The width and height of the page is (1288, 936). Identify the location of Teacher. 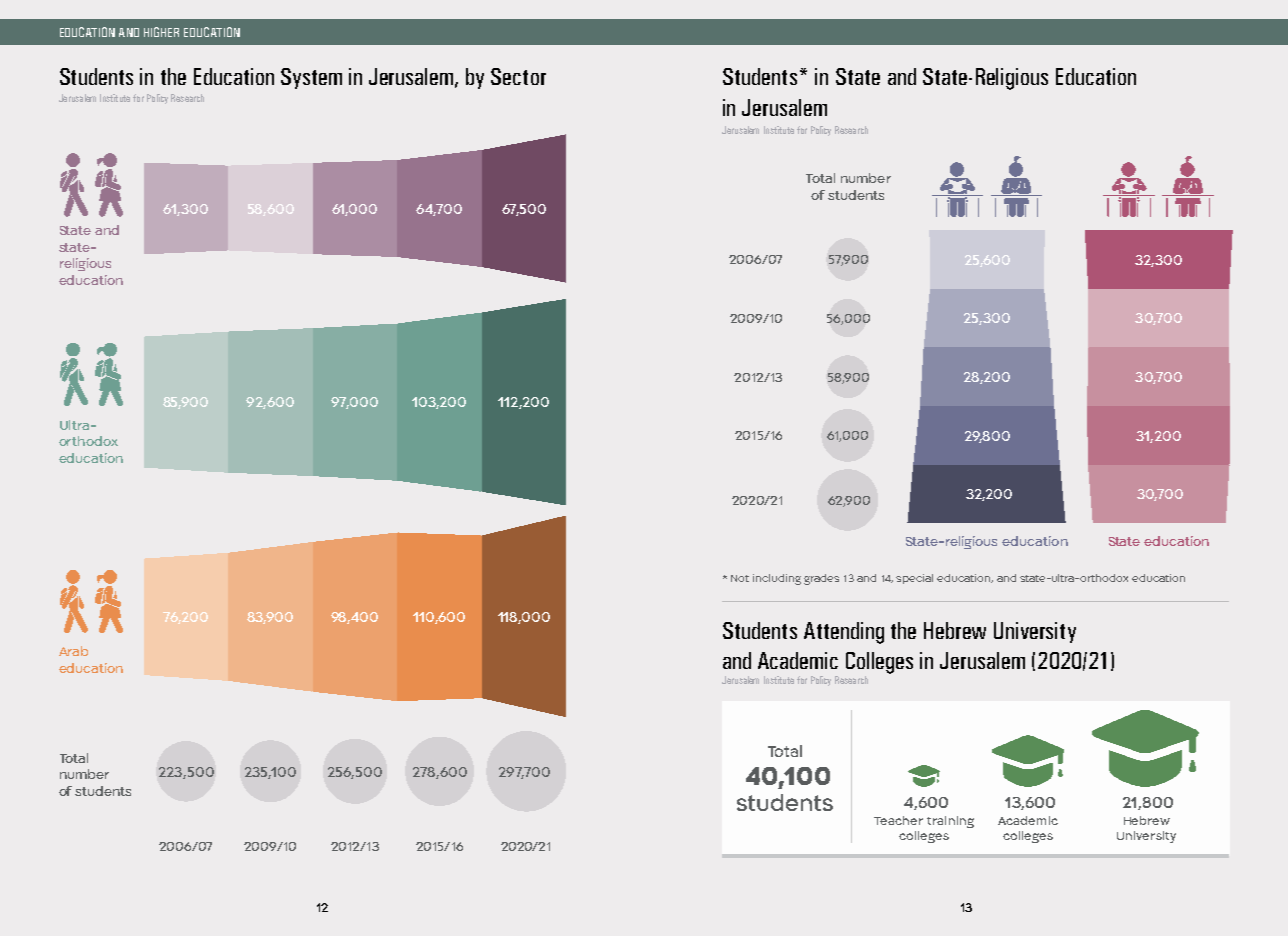
(898, 820).
